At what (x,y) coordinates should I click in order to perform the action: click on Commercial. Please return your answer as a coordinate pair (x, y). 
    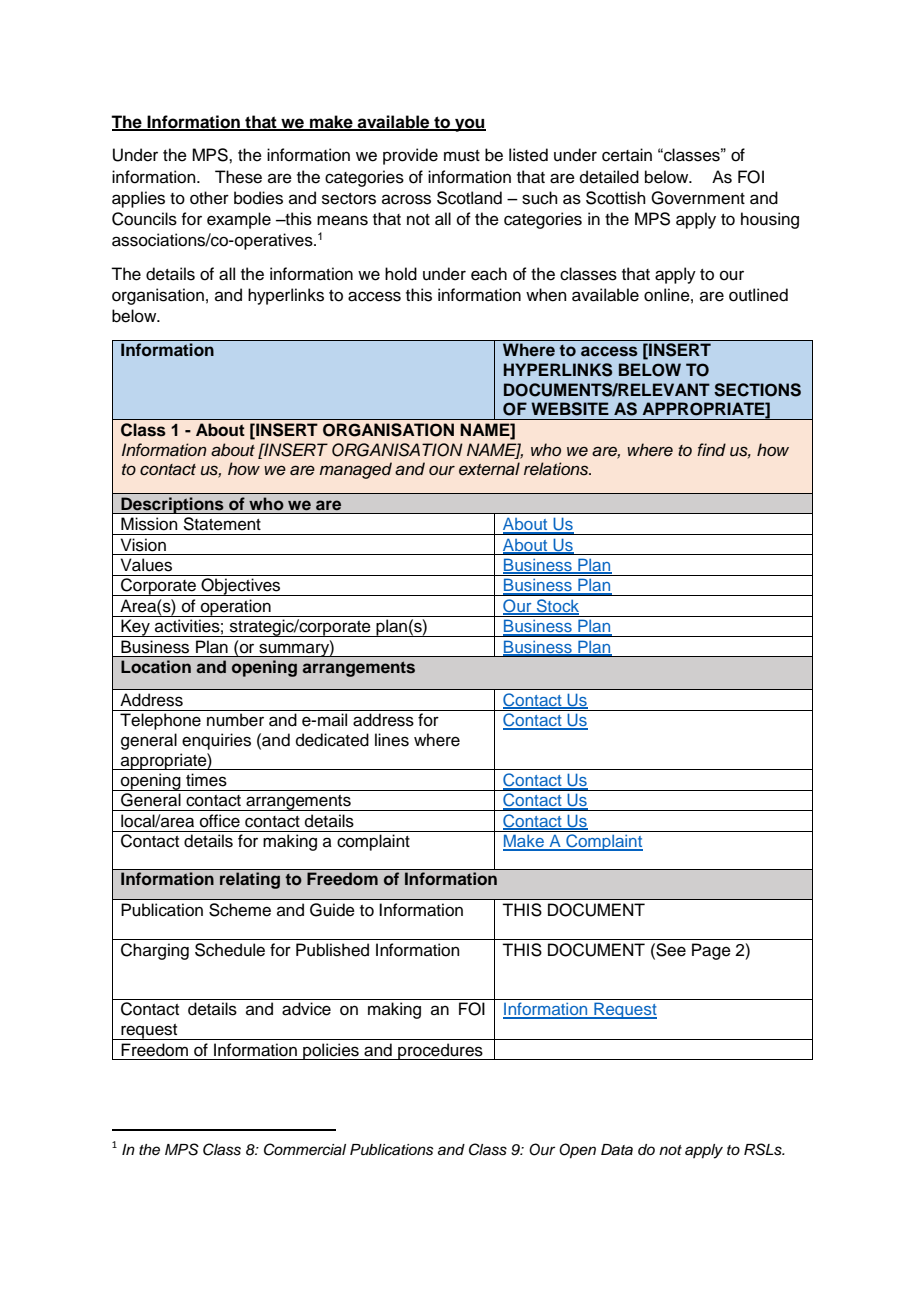
    Looking at the image, I should click on (305, 1149).
